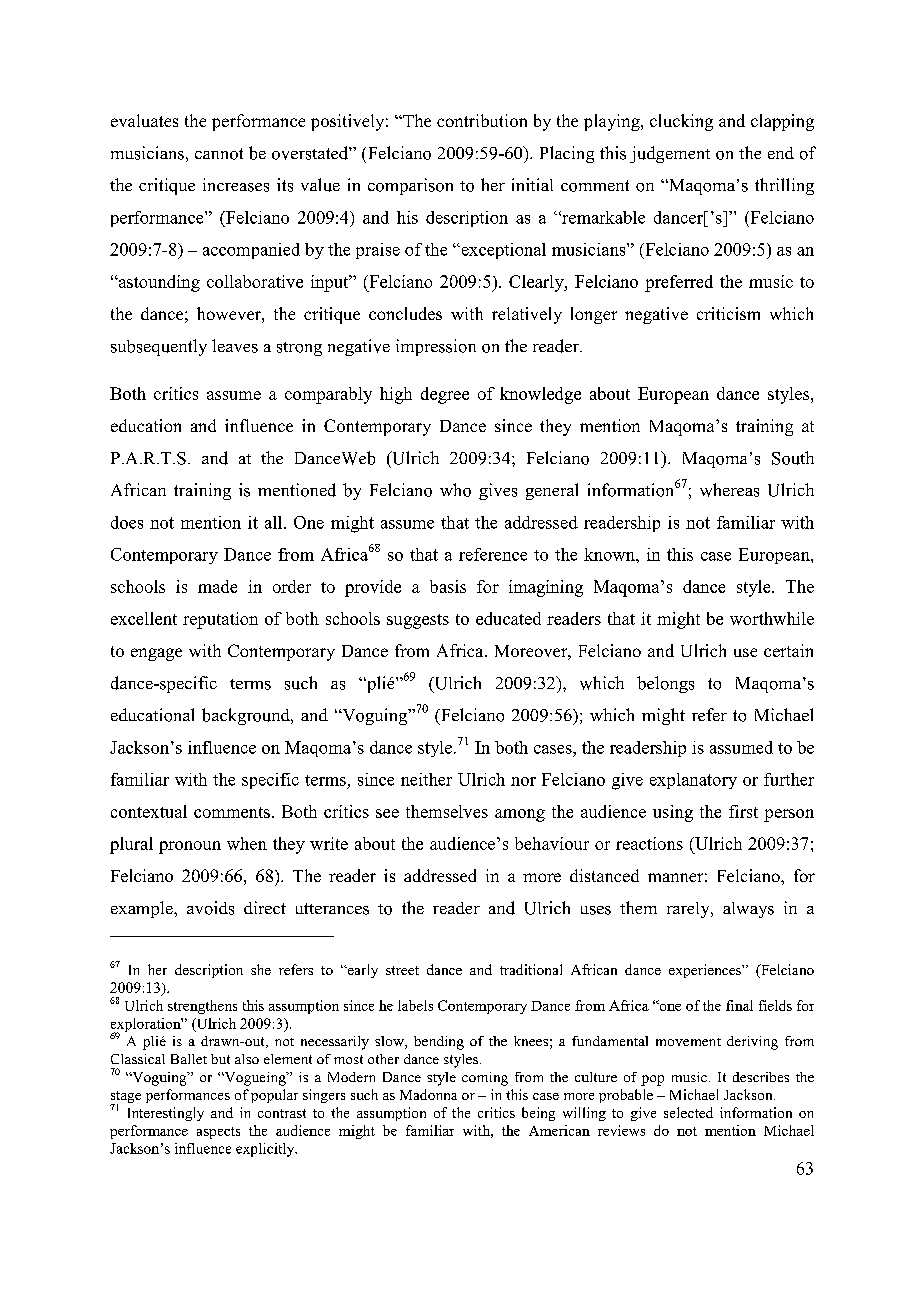  What do you see at coordinates (688, 1112) in the page?
I see `selected` at bounding box center [688, 1112].
